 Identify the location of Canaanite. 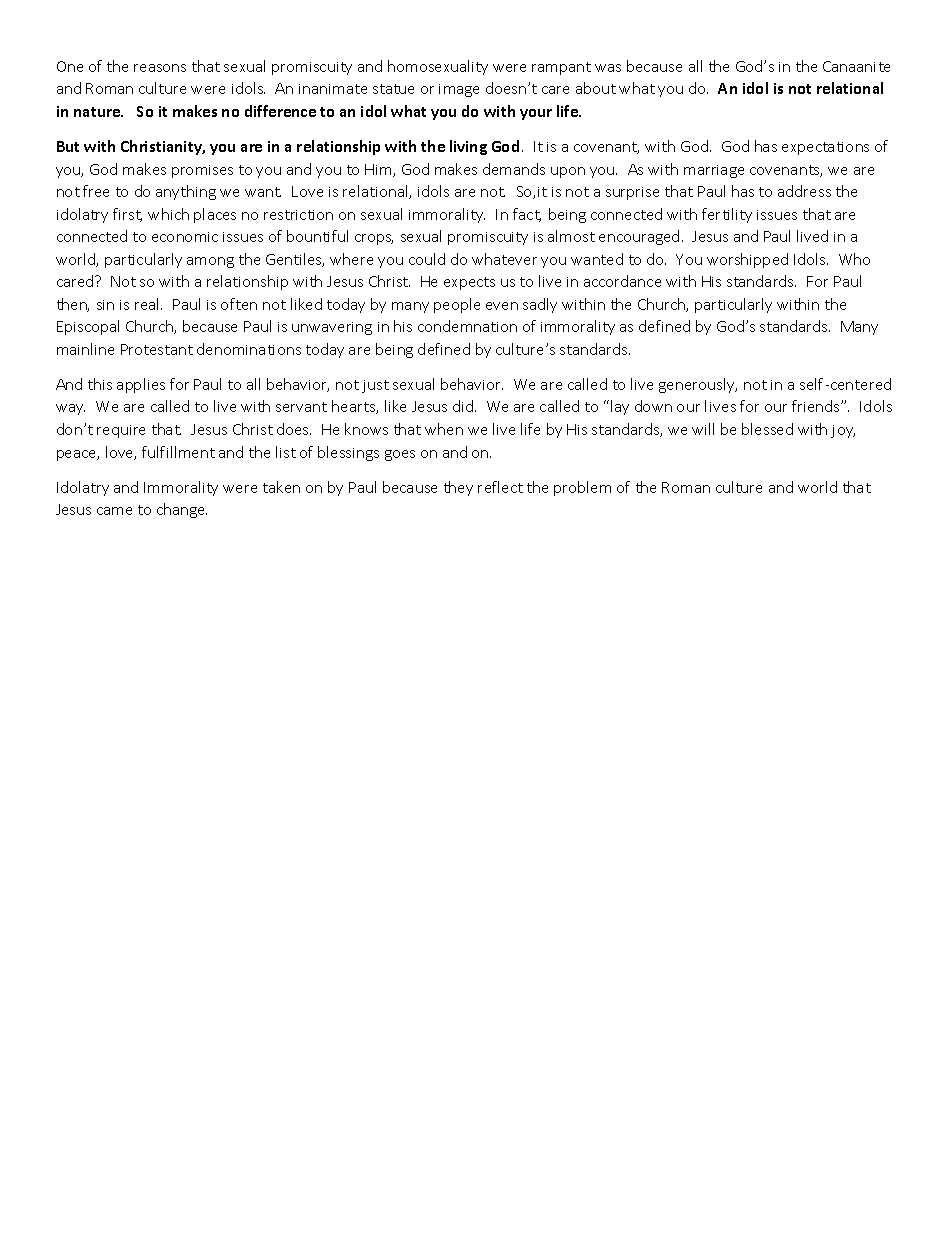
(856, 66).
